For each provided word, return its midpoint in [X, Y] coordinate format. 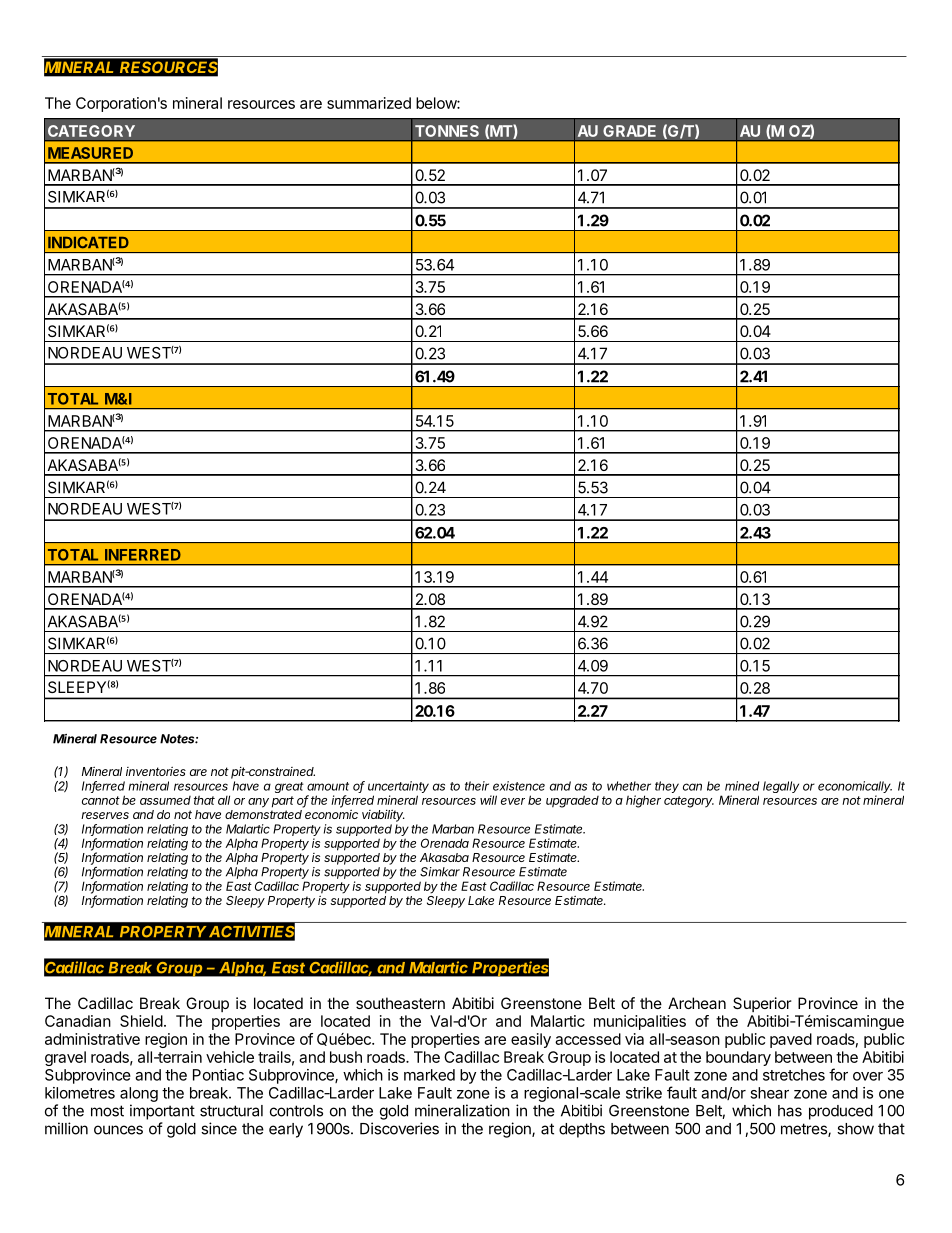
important [162, 1112]
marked [429, 1075]
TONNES [447, 131]
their [477, 786]
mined [742, 786]
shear [769, 1093]
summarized [369, 103]
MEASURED [90, 153]
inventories [156, 771]
